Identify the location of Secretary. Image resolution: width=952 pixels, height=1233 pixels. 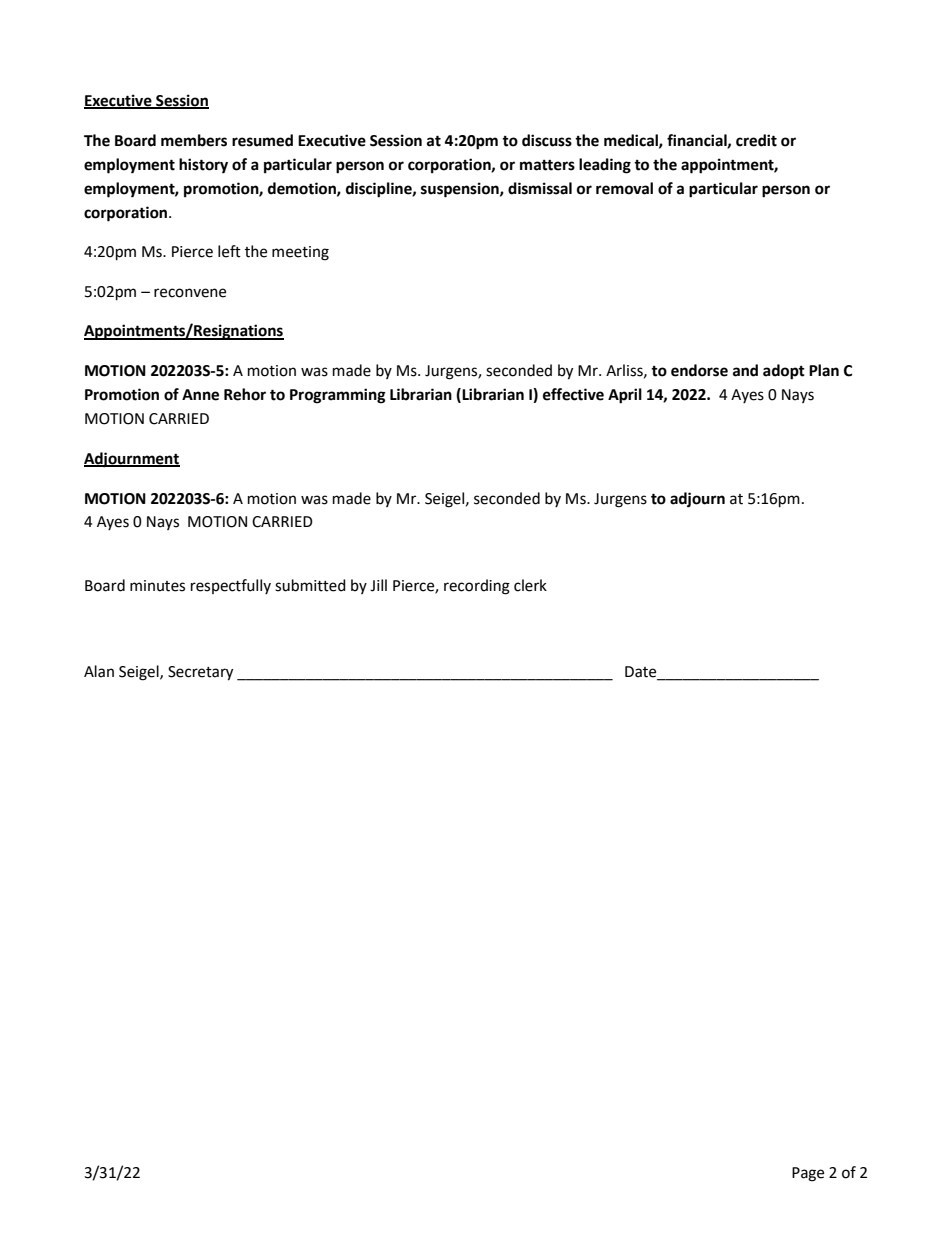
(200, 673).
